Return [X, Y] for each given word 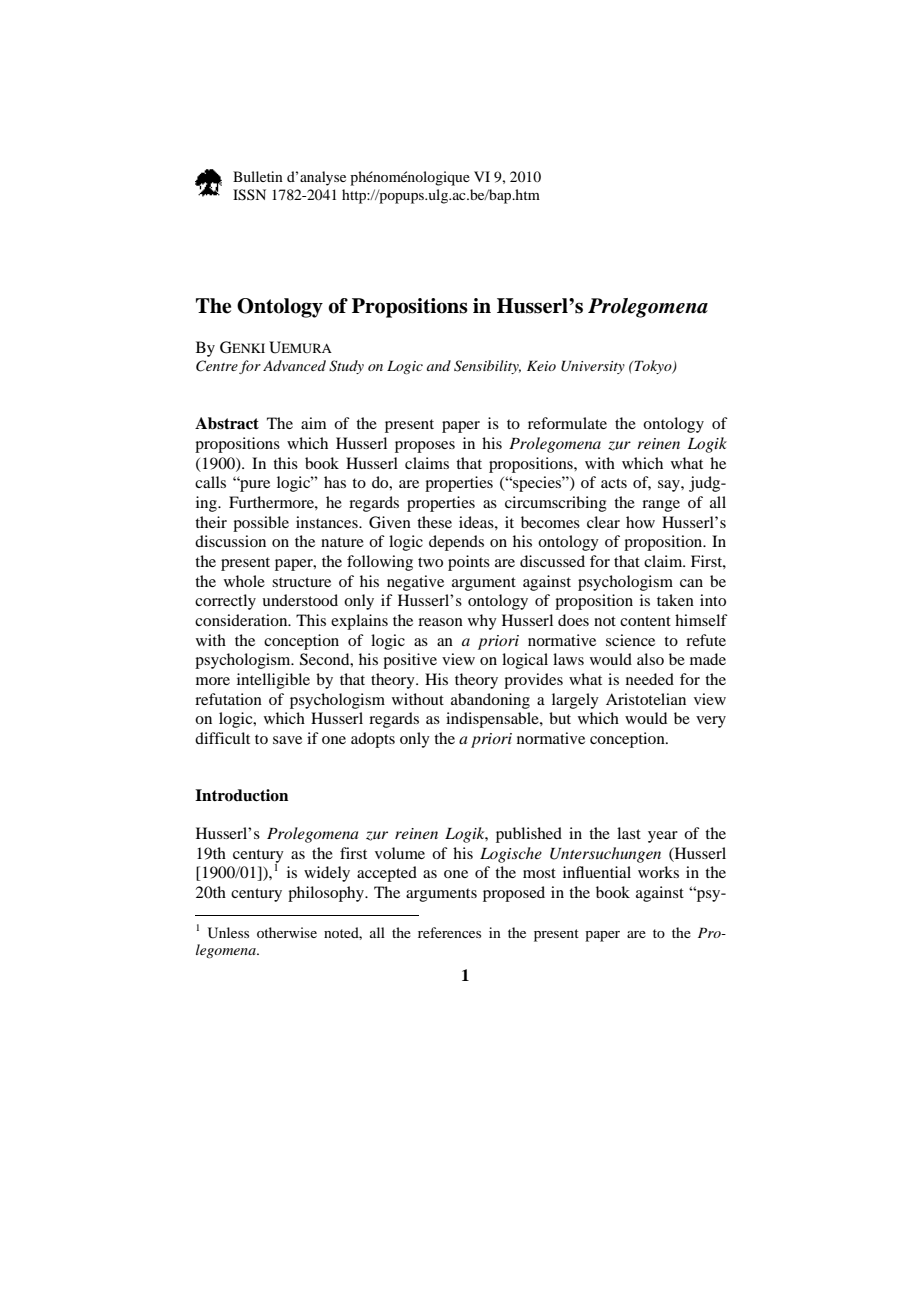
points [469, 563]
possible [261, 524]
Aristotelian [646, 699]
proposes [425, 447]
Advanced [294, 365]
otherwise [287, 932]
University [593, 367]
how [640, 522]
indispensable [493, 720]
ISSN [249, 195]
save [287, 740]
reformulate [567, 423]
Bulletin [258, 176]
